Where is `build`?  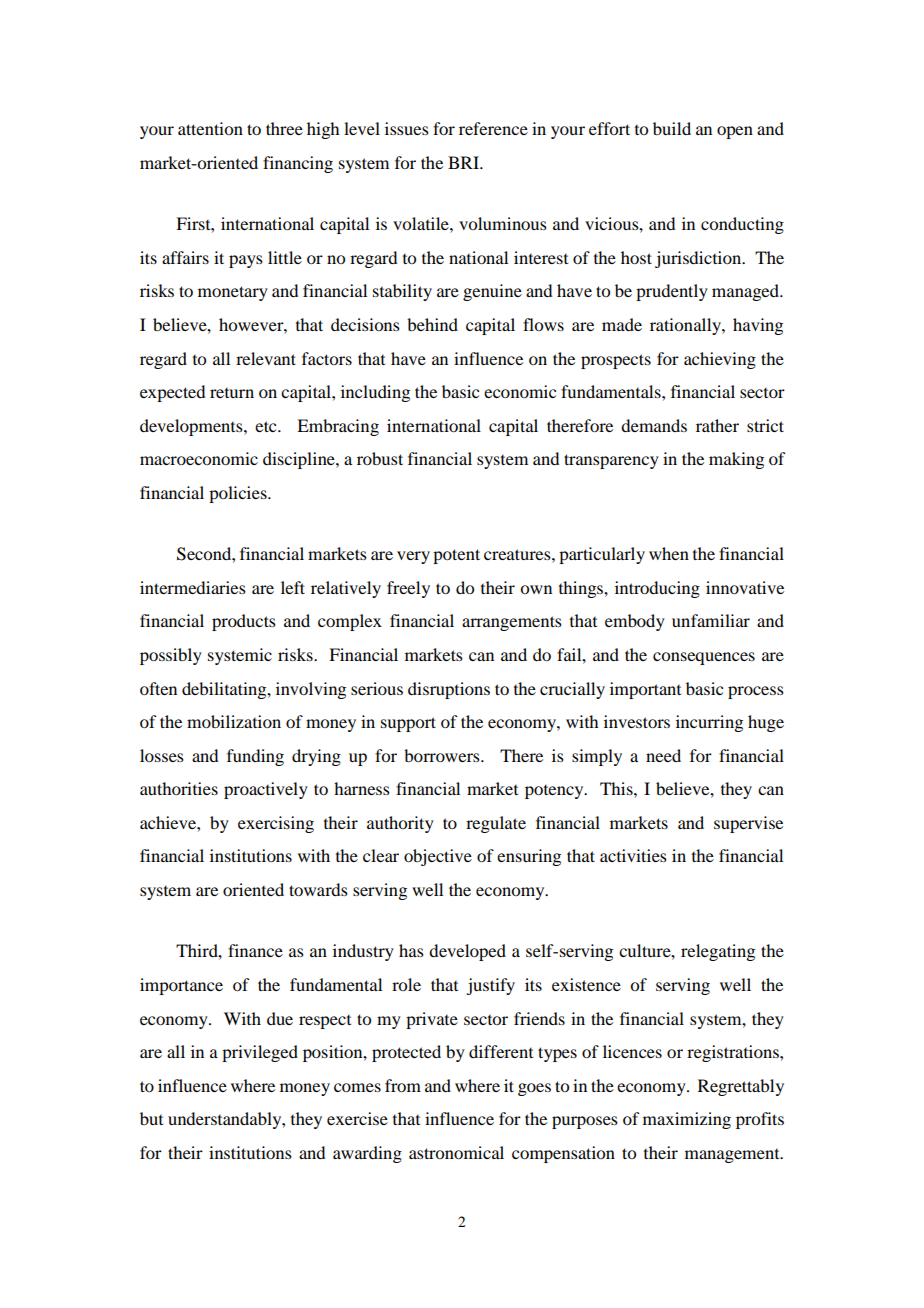 build is located at coordinates (672, 128).
